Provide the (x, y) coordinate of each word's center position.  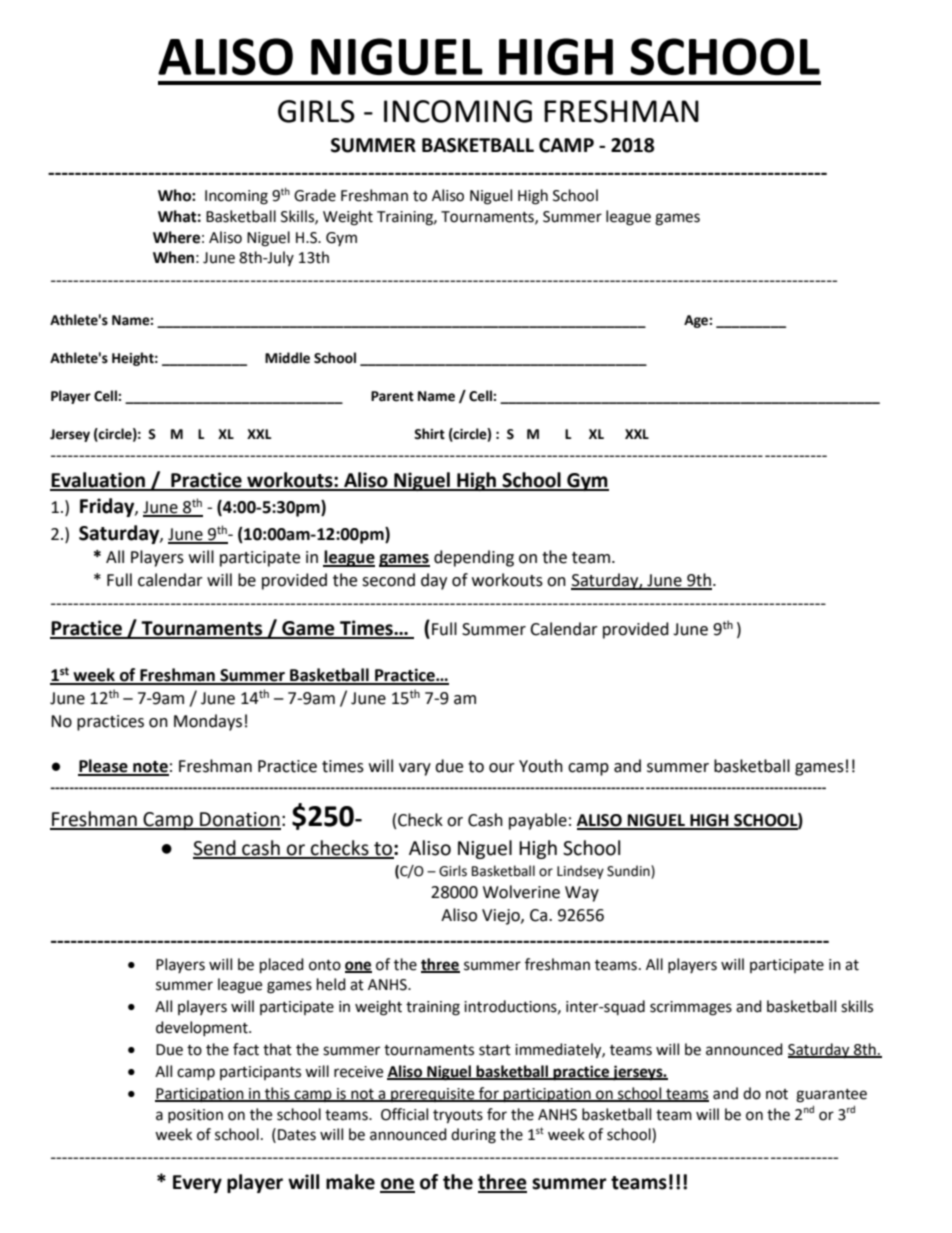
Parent (392, 396)
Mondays (208, 722)
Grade (315, 195)
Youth (541, 766)
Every (197, 1184)
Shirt (429, 434)
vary (415, 769)
